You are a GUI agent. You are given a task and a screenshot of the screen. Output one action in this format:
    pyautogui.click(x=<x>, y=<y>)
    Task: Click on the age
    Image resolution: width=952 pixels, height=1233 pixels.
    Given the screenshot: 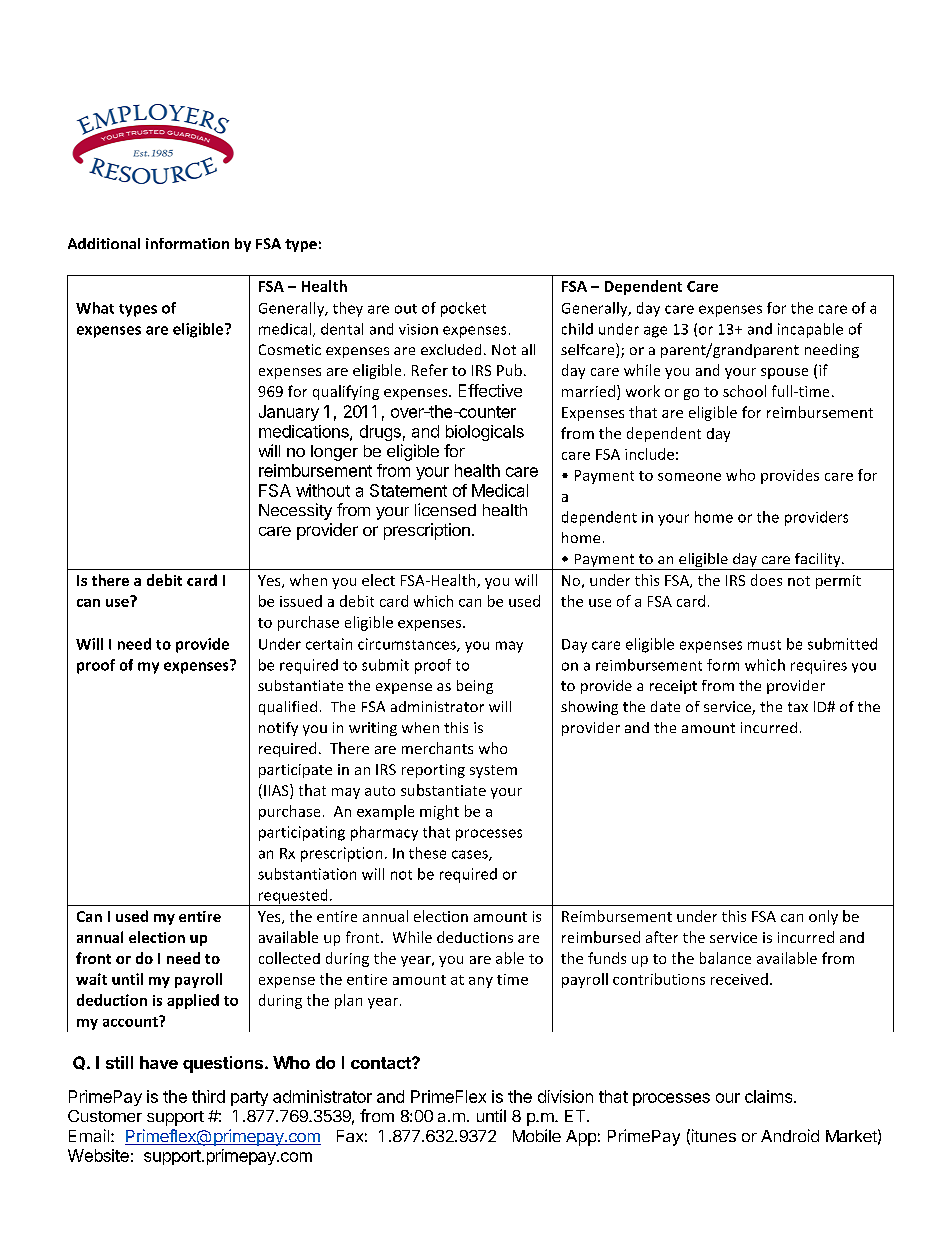 What is the action you would take?
    pyautogui.click(x=655, y=332)
